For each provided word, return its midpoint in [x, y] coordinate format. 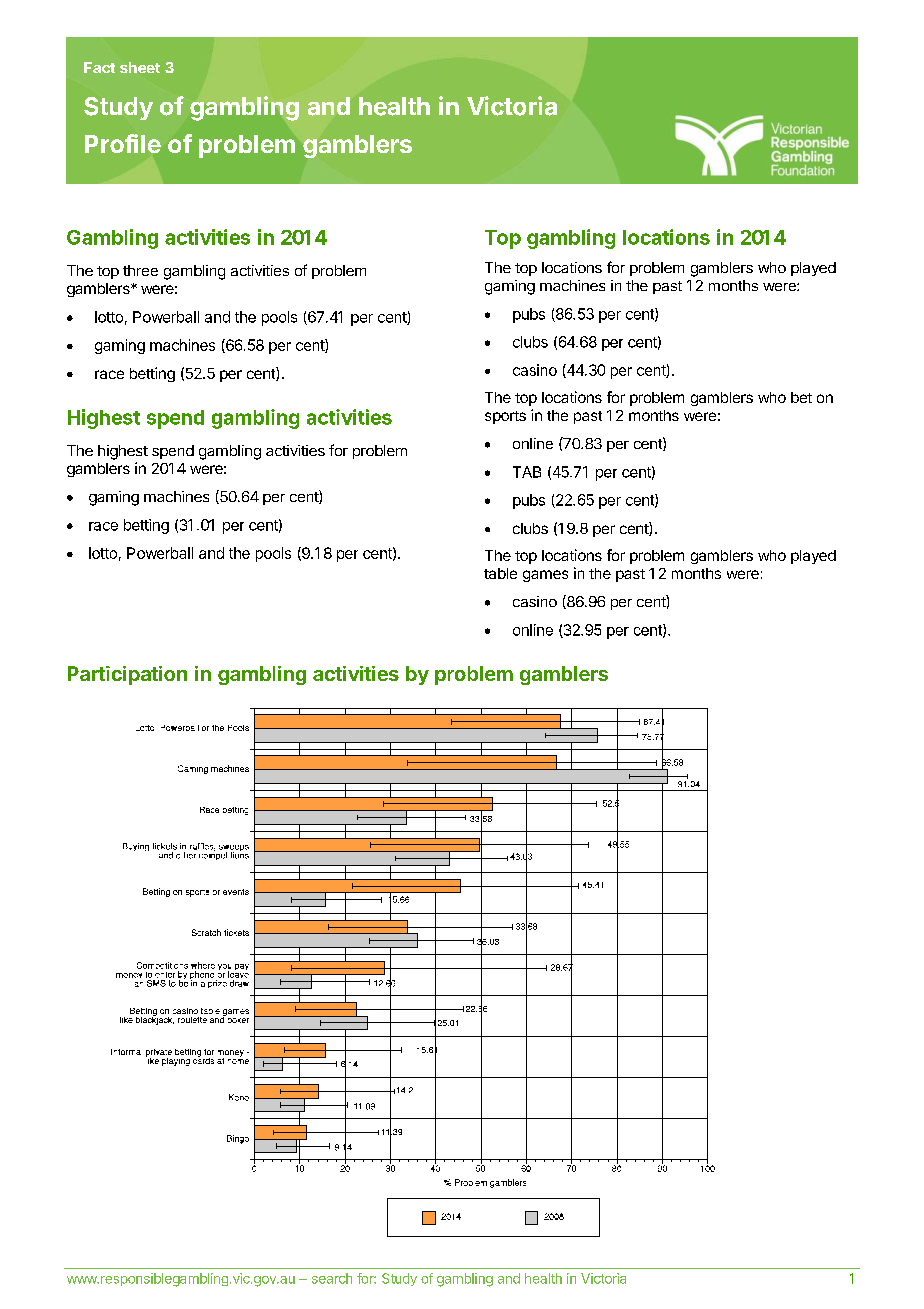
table [500, 573]
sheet [140, 67]
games [545, 576]
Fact [99, 67]
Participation [127, 675]
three [140, 270]
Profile [123, 143]
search [332, 1278]
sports [505, 417]
